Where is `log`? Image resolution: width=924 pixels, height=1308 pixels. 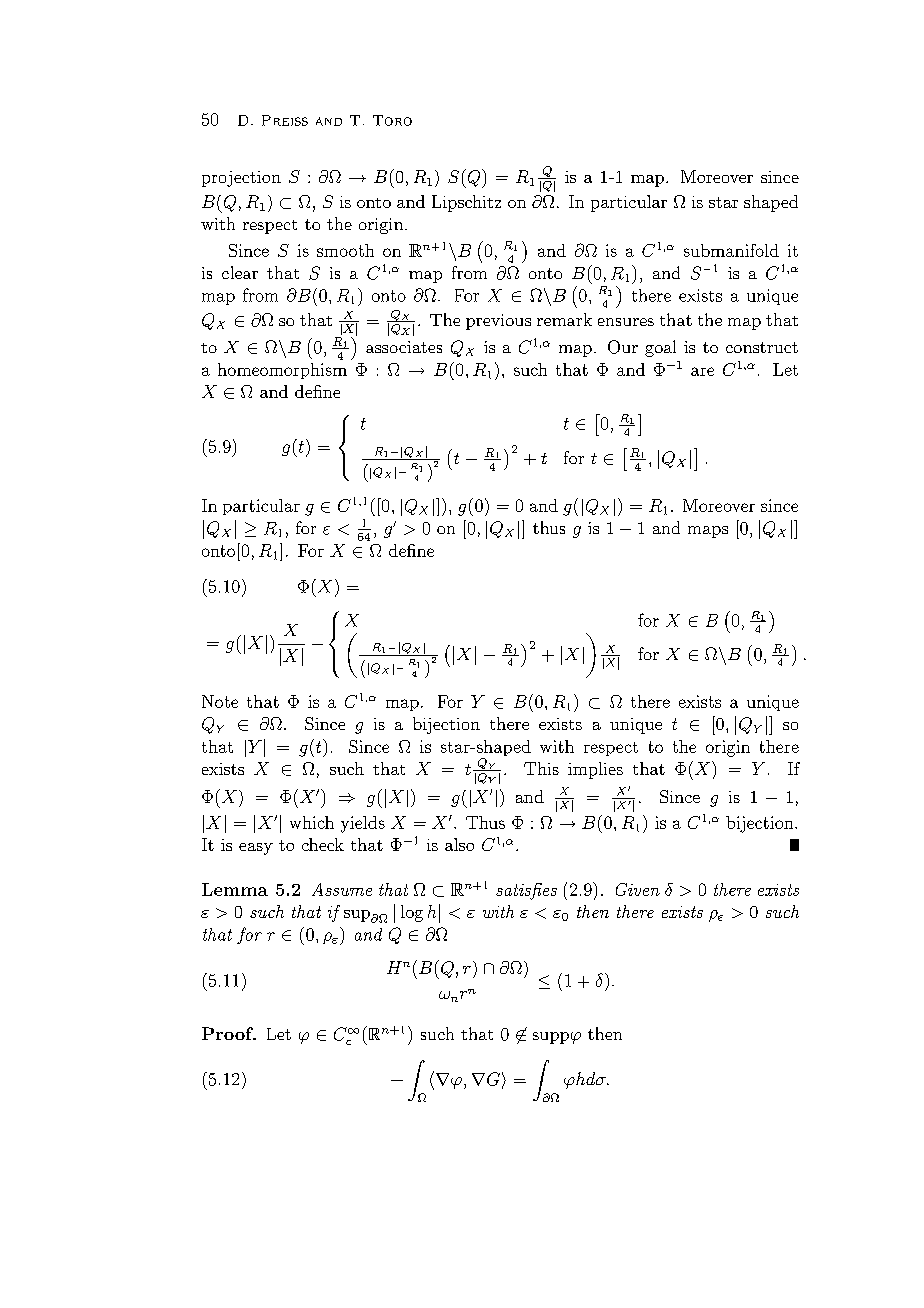
log is located at coordinates (412, 913).
